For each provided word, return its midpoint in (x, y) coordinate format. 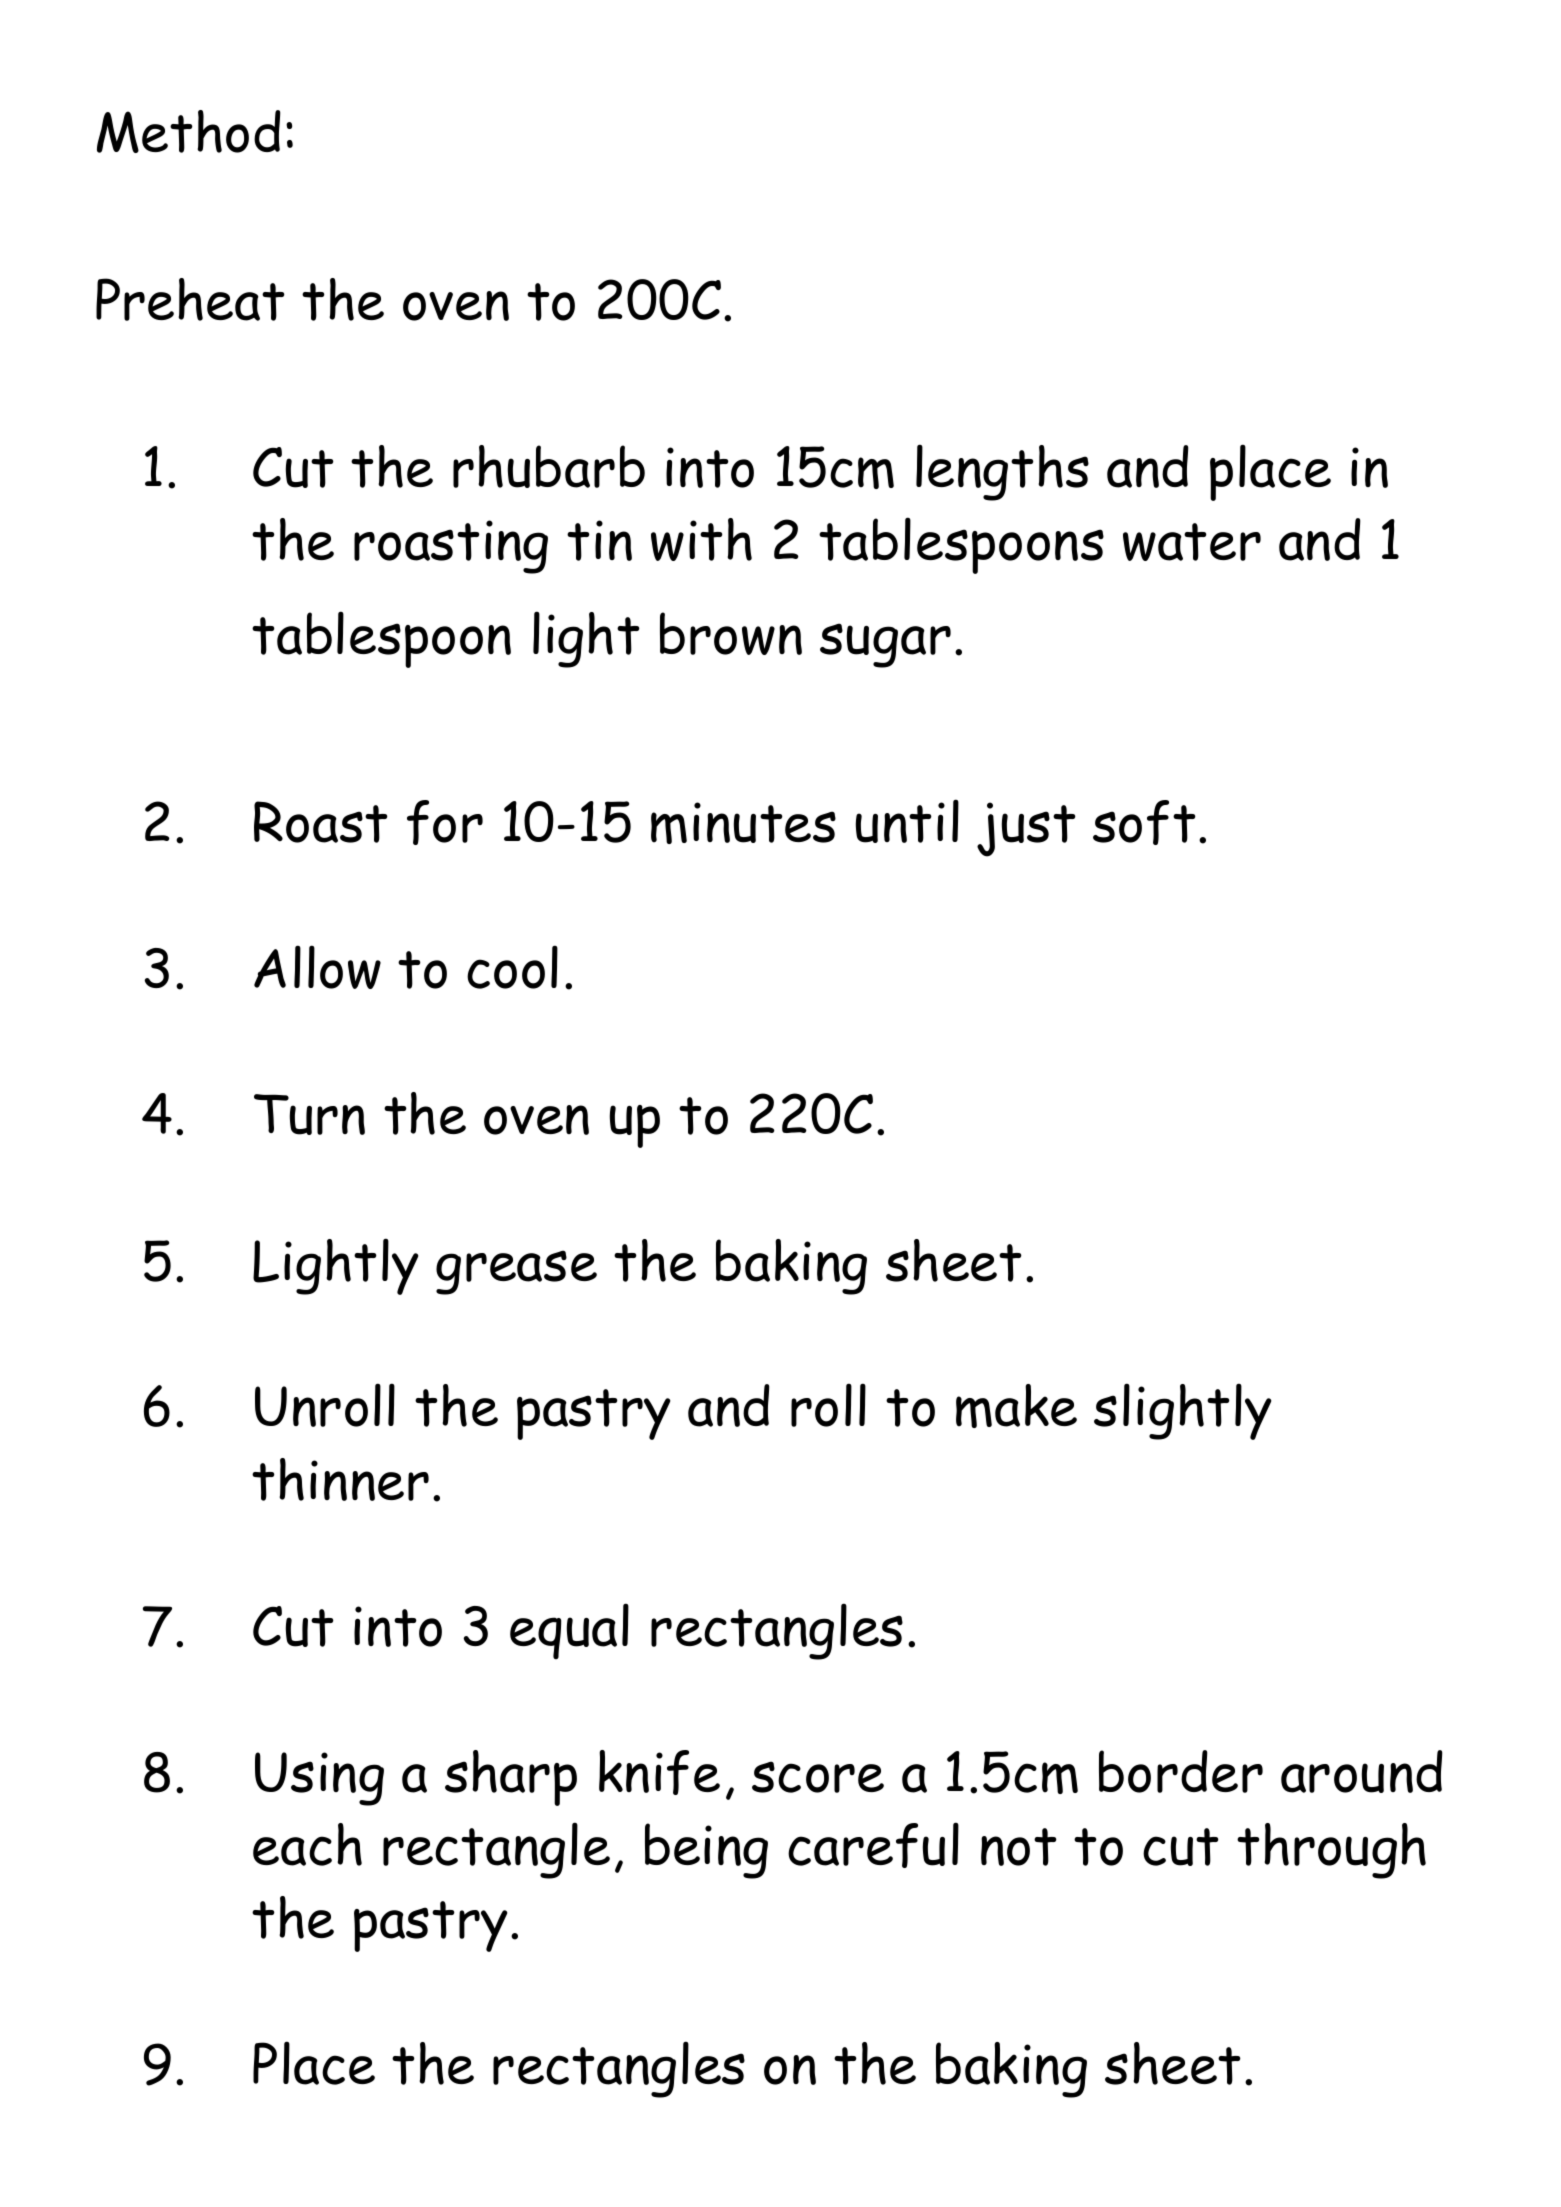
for (445, 822)
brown (731, 633)
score (818, 1777)
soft (1144, 822)
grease (516, 1272)
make (1016, 1406)
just (1026, 829)
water (1192, 542)
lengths (1002, 472)
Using (319, 1779)
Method (189, 131)
